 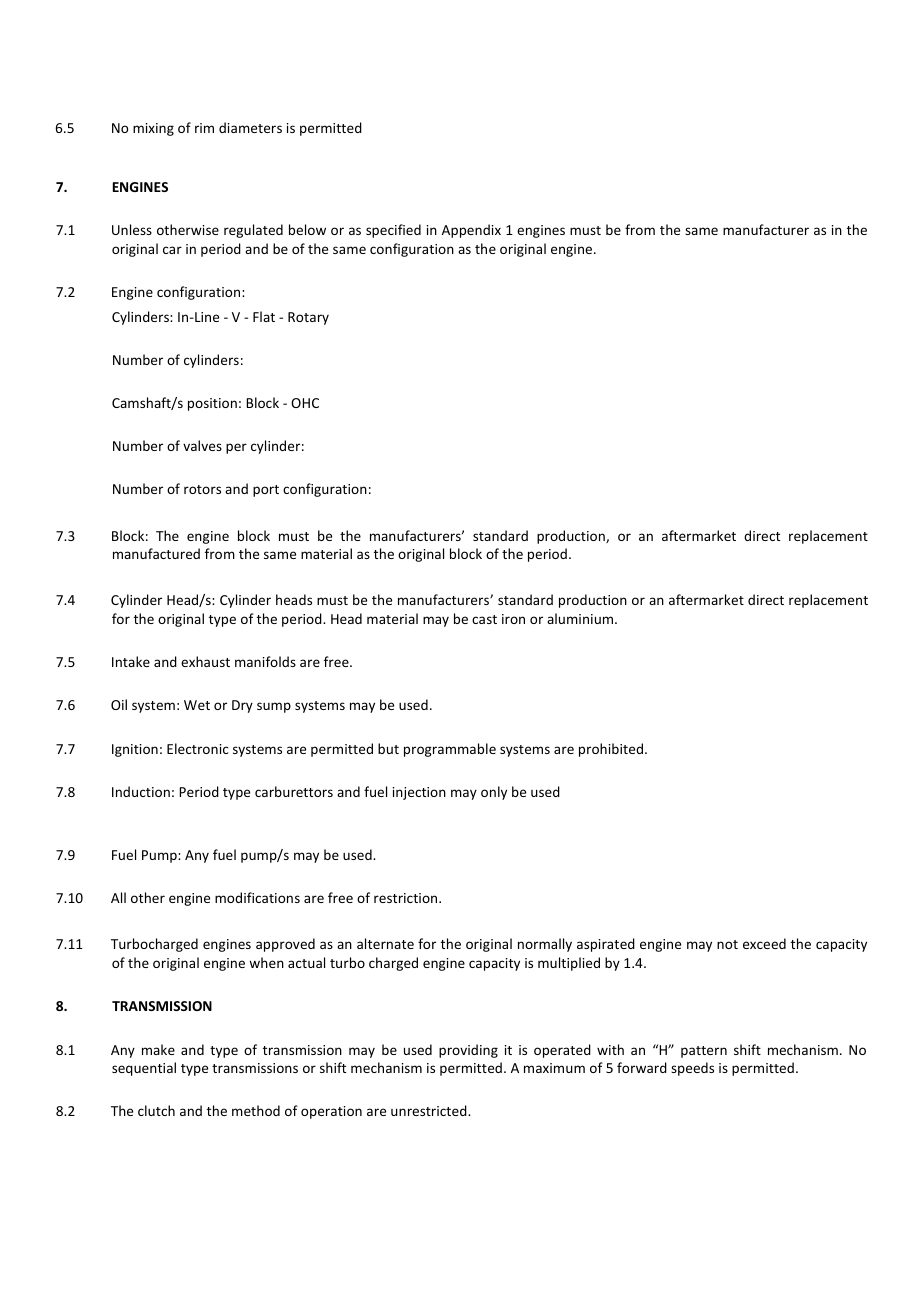 I want to click on position, so click(x=212, y=404).
